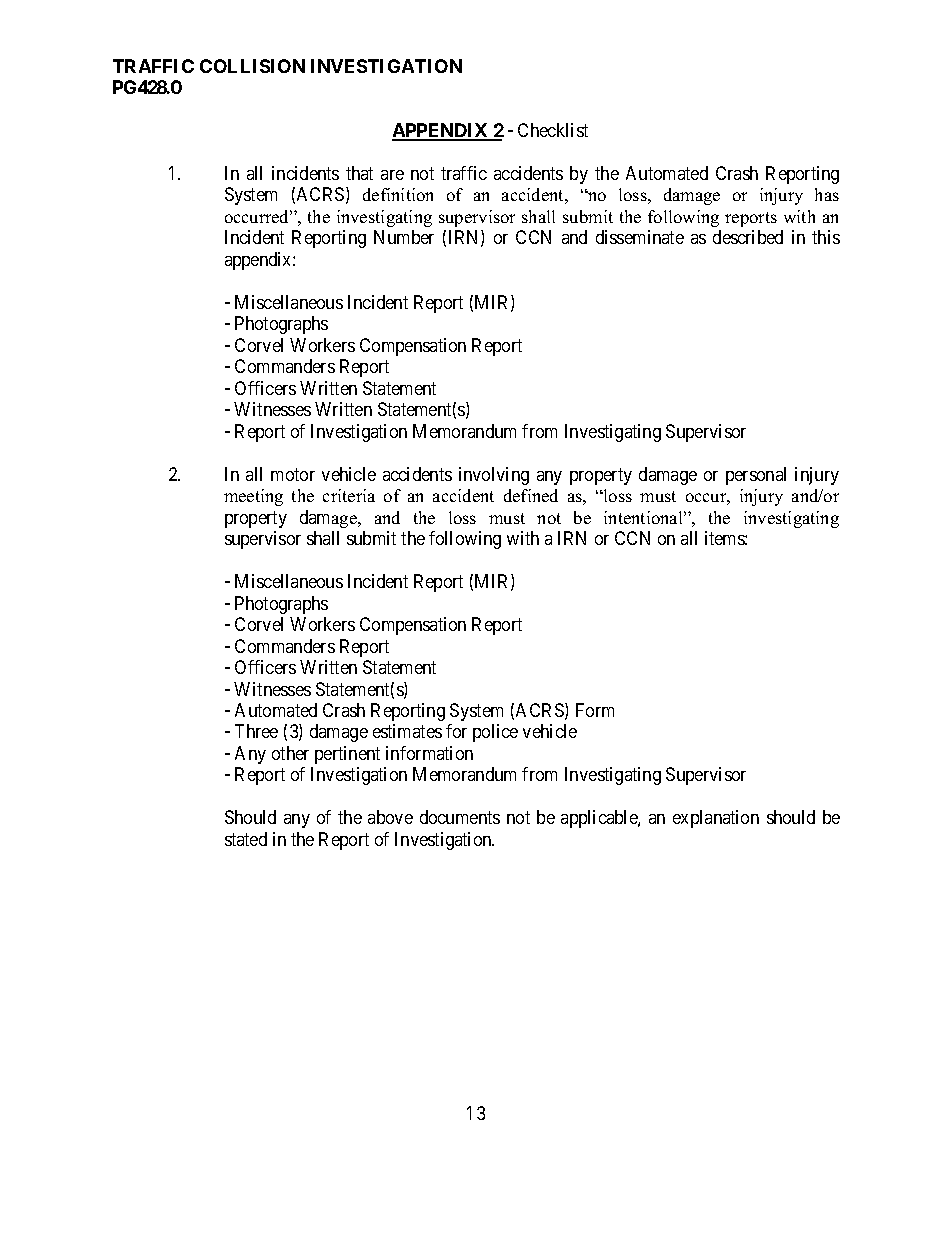 This page has width=952, height=1233. Describe the element at coordinates (293, 474) in the page. I see `motor` at that location.
